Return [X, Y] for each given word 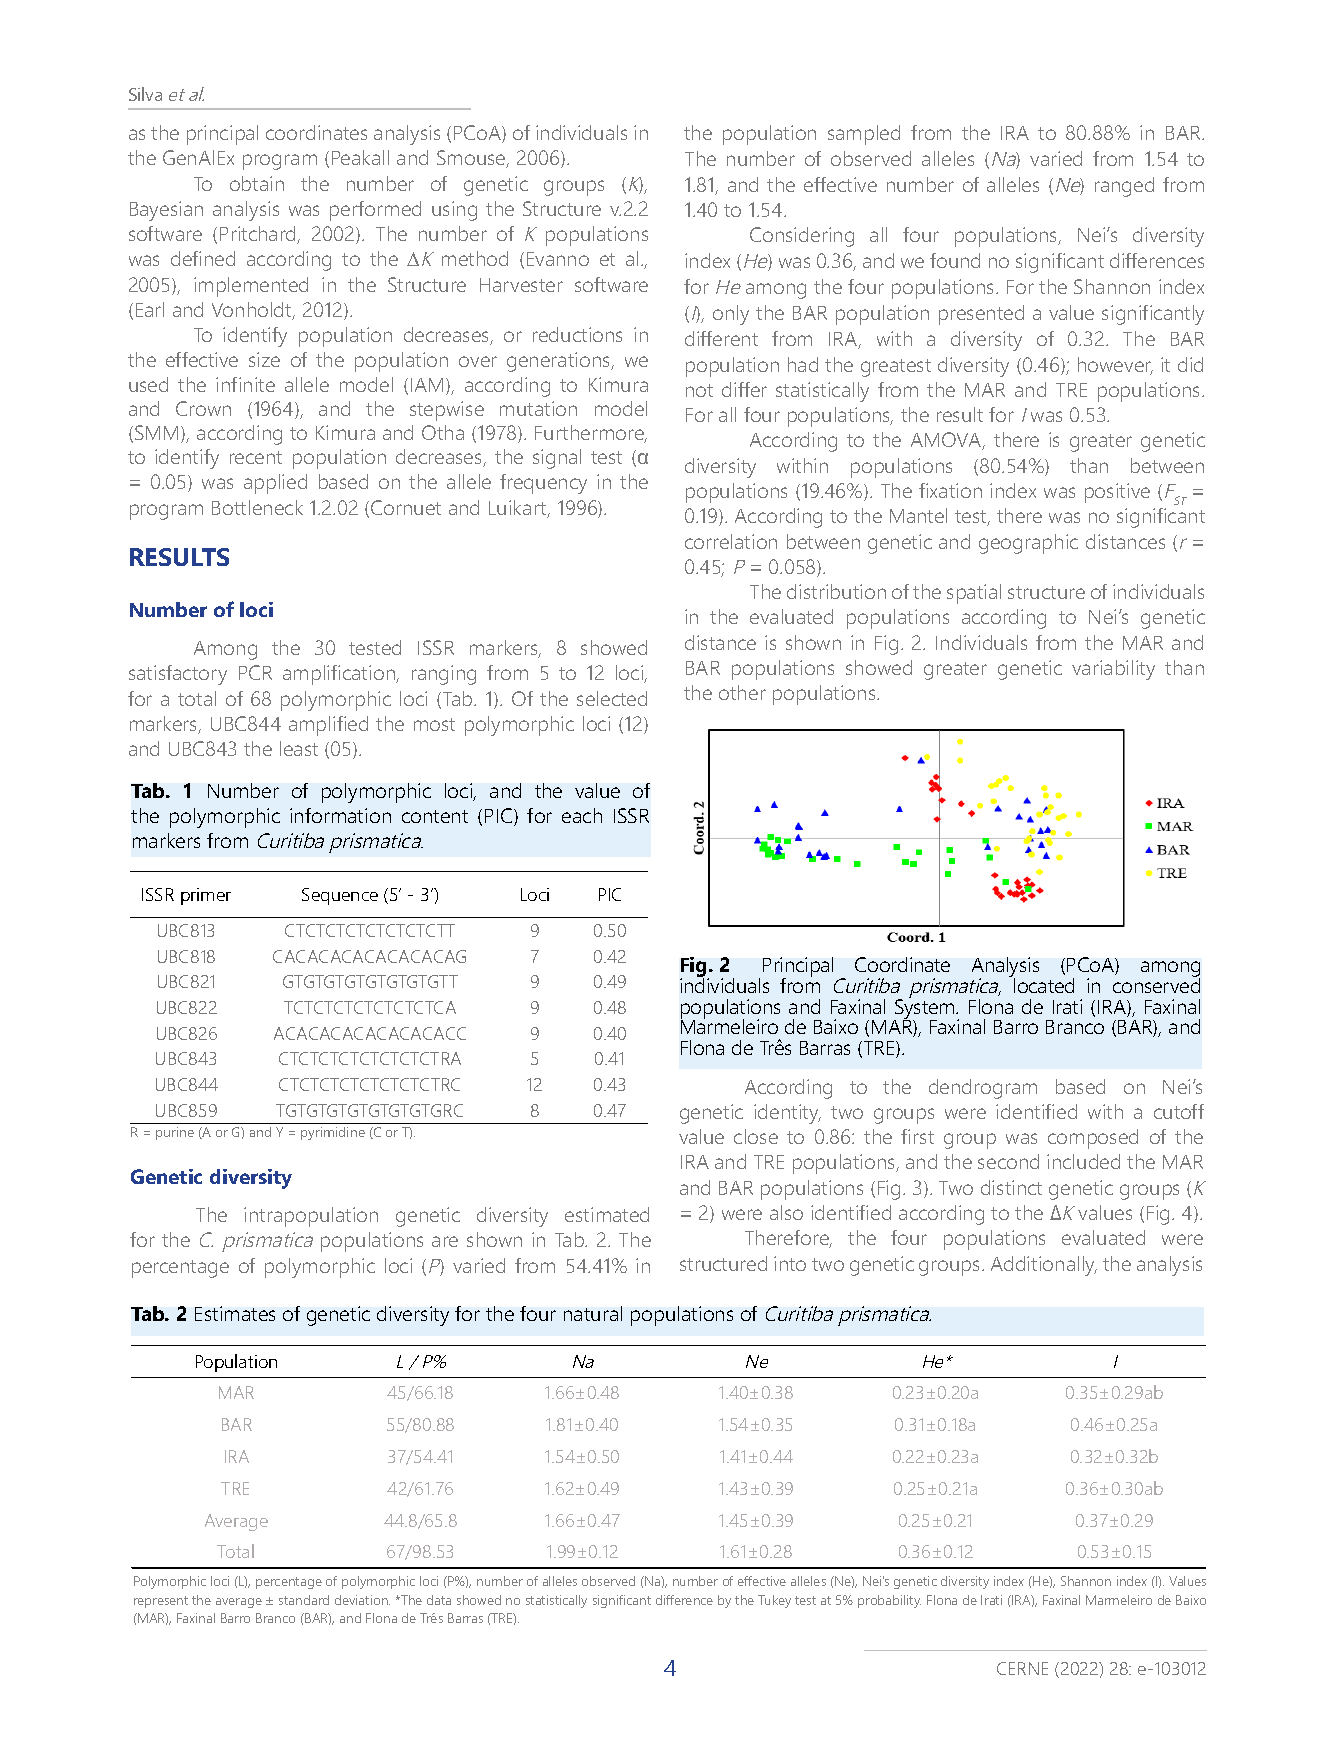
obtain [257, 183]
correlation [731, 541]
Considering [802, 237]
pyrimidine [333, 1133]
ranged [1124, 187]
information [340, 815]
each [582, 815]
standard [304, 1600]
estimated [607, 1214]
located [1044, 985]
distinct [1011, 1187]
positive [1117, 493]
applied [275, 484]
